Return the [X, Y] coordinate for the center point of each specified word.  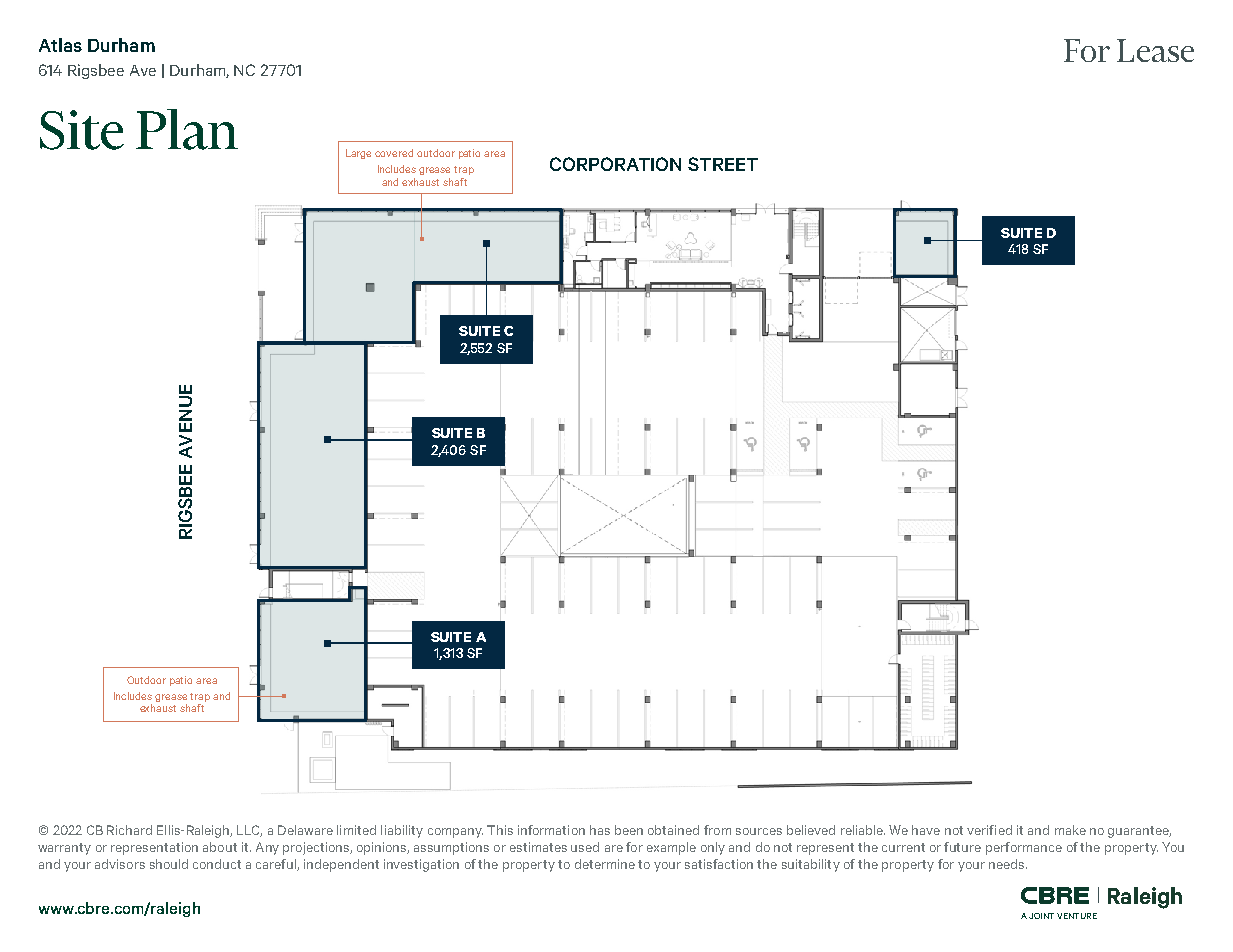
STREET [723, 164]
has [600, 830]
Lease [1155, 50]
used [585, 847]
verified [989, 830]
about [220, 847]
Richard [129, 830]
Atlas [60, 45]
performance [1024, 848]
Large [358, 154]
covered [394, 153]
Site [82, 130]
